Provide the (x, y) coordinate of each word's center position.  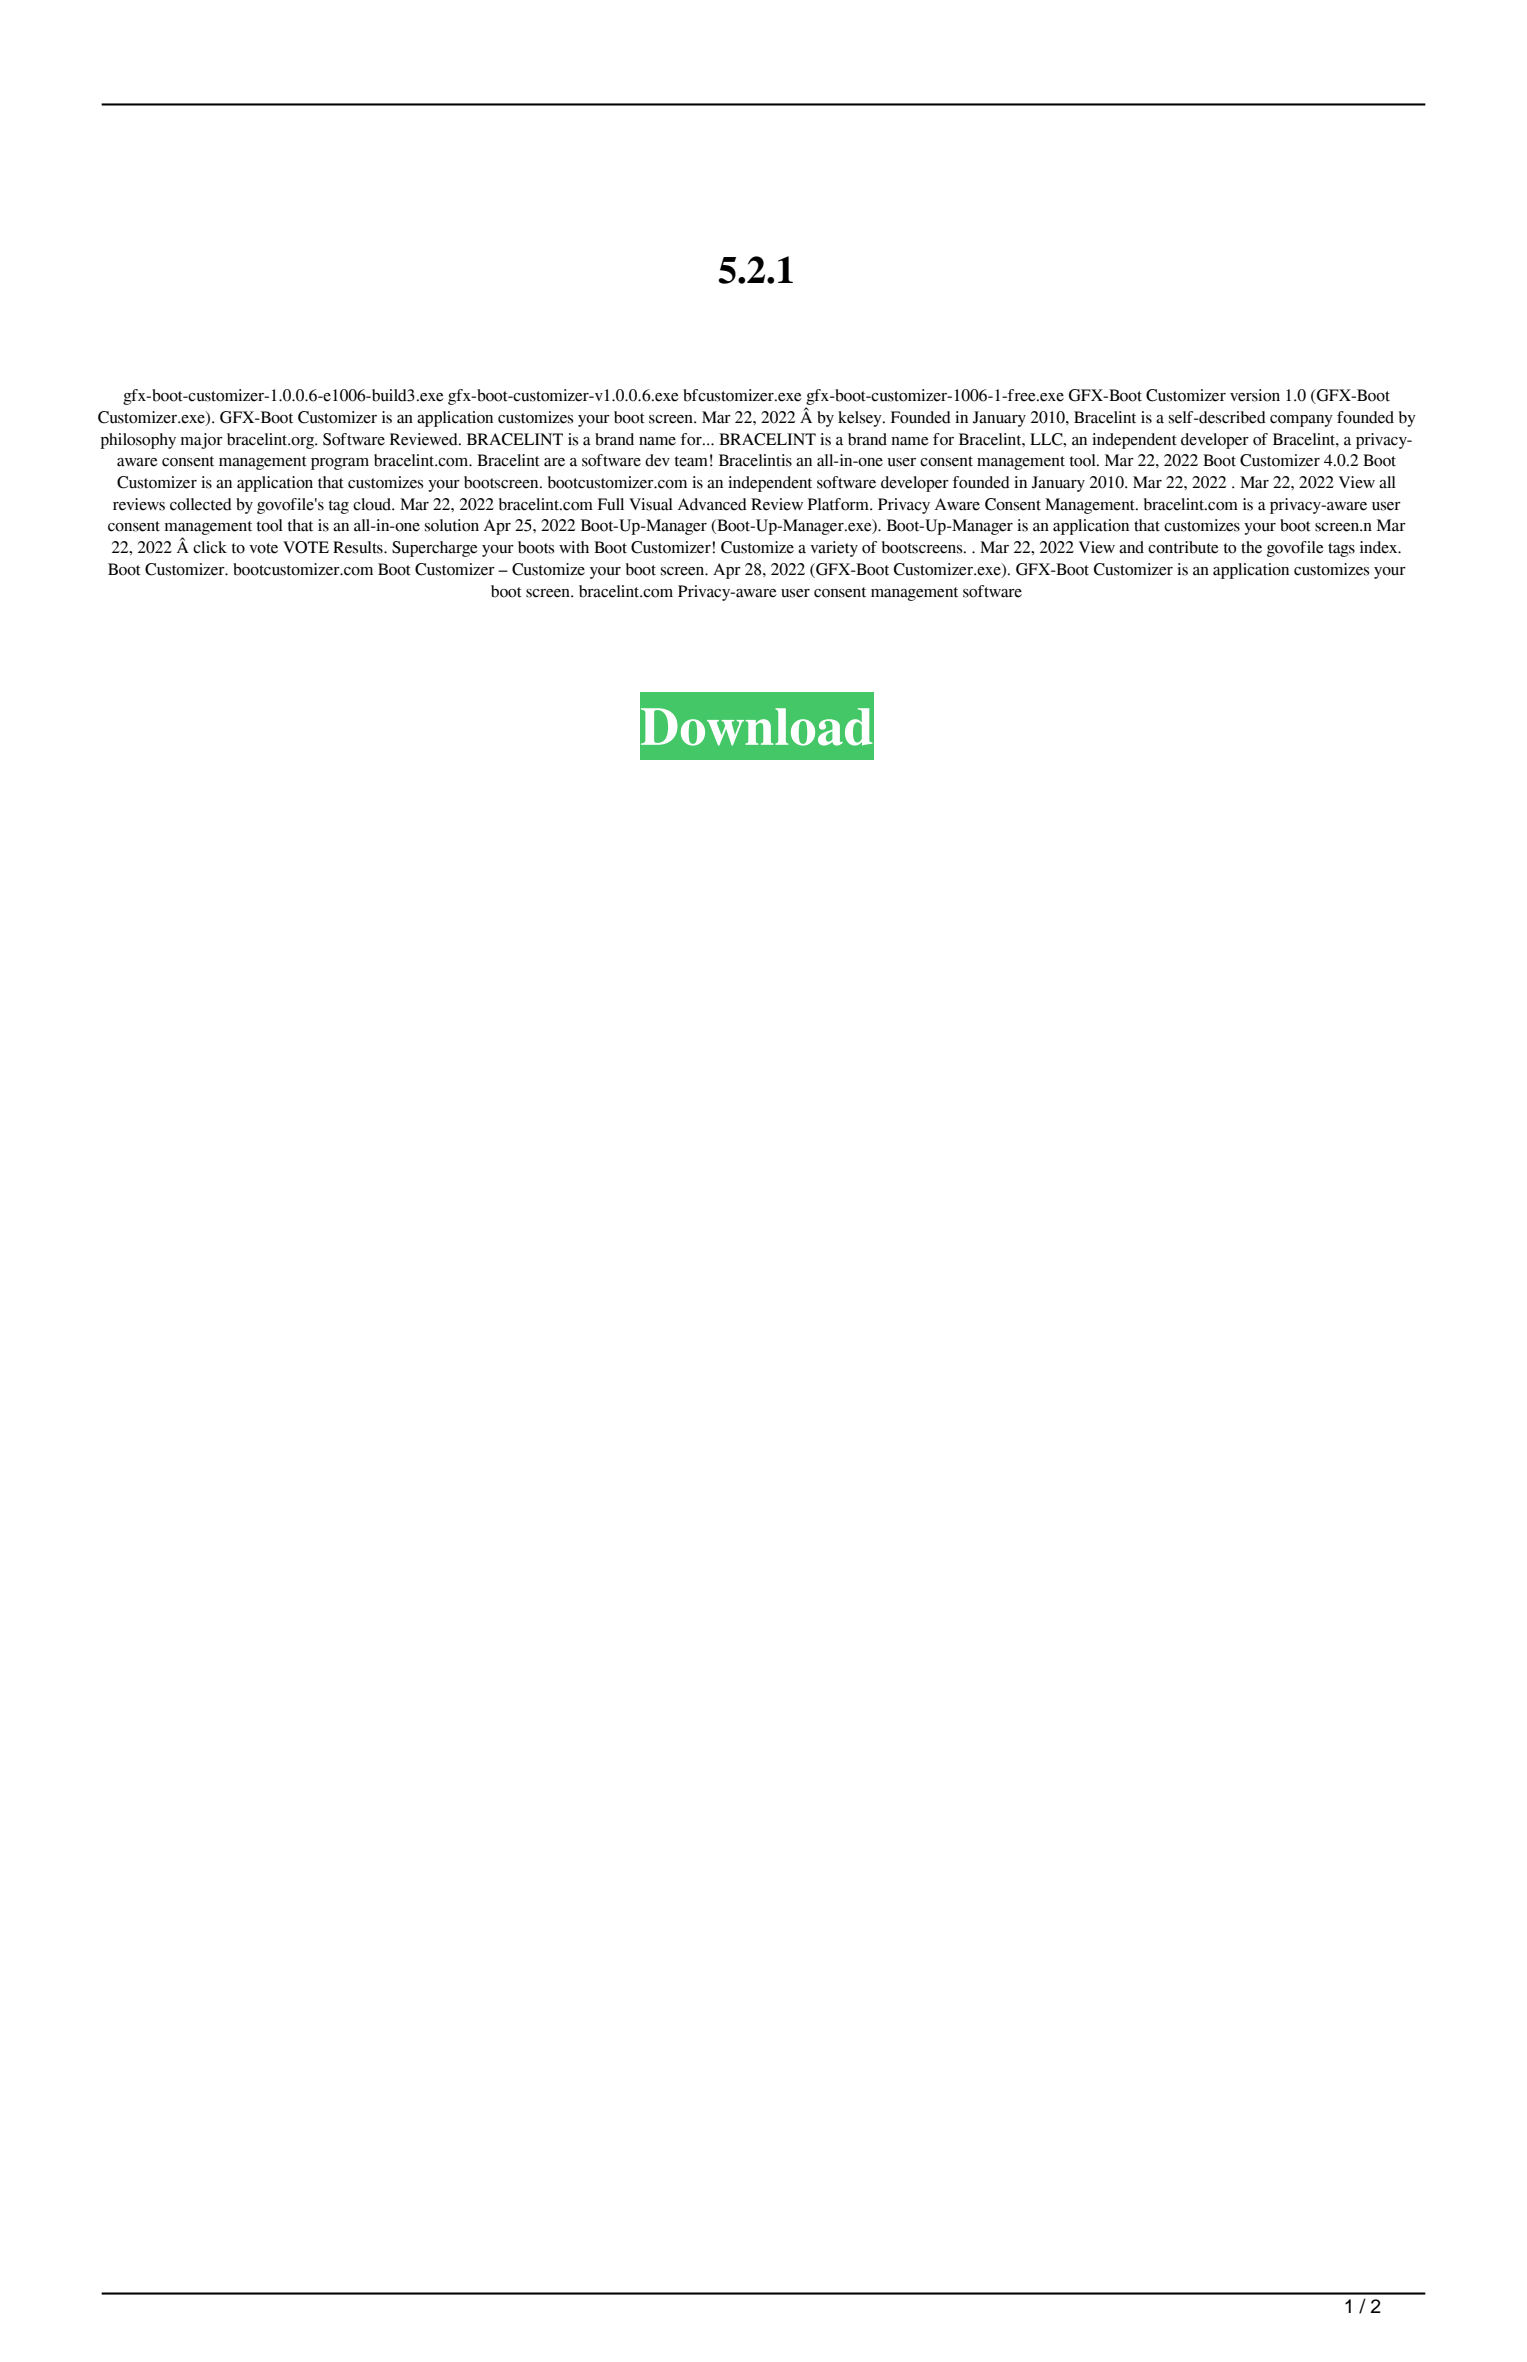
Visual (651, 504)
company (1301, 421)
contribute (1183, 547)
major (202, 441)
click (210, 547)
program (340, 464)
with (574, 547)
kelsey (861, 419)
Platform (839, 504)
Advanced (712, 504)
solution (452, 525)
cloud (373, 504)
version (1255, 395)
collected (201, 504)
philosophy (138, 441)
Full (611, 504)
